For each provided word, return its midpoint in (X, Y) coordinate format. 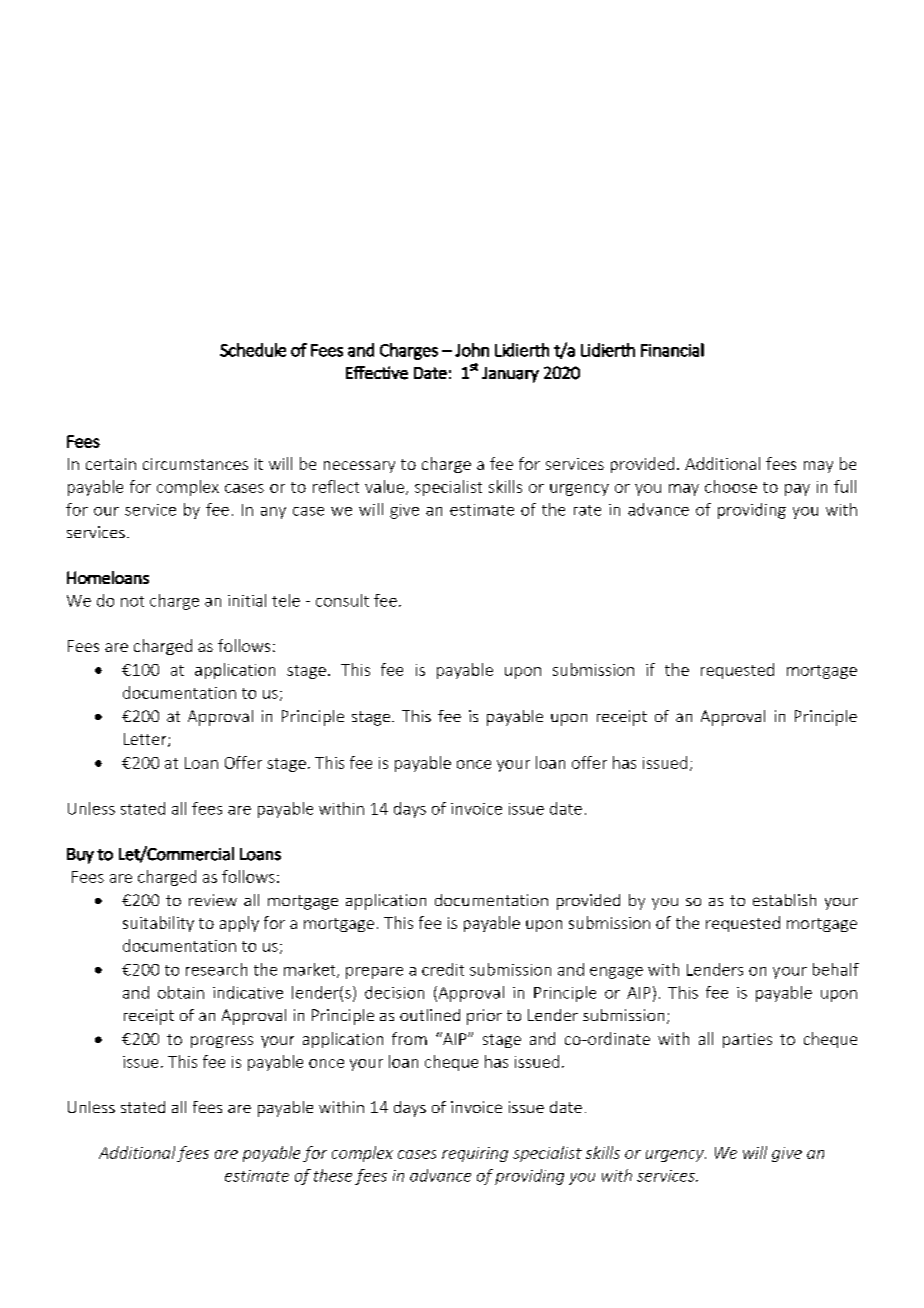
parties (747, 1040)
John (472, 350)
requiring (475, 1154)
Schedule (253, 350)
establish (784, 900)
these (333, 1175)
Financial (672, 350)
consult (342, 600)
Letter (146, 740)
